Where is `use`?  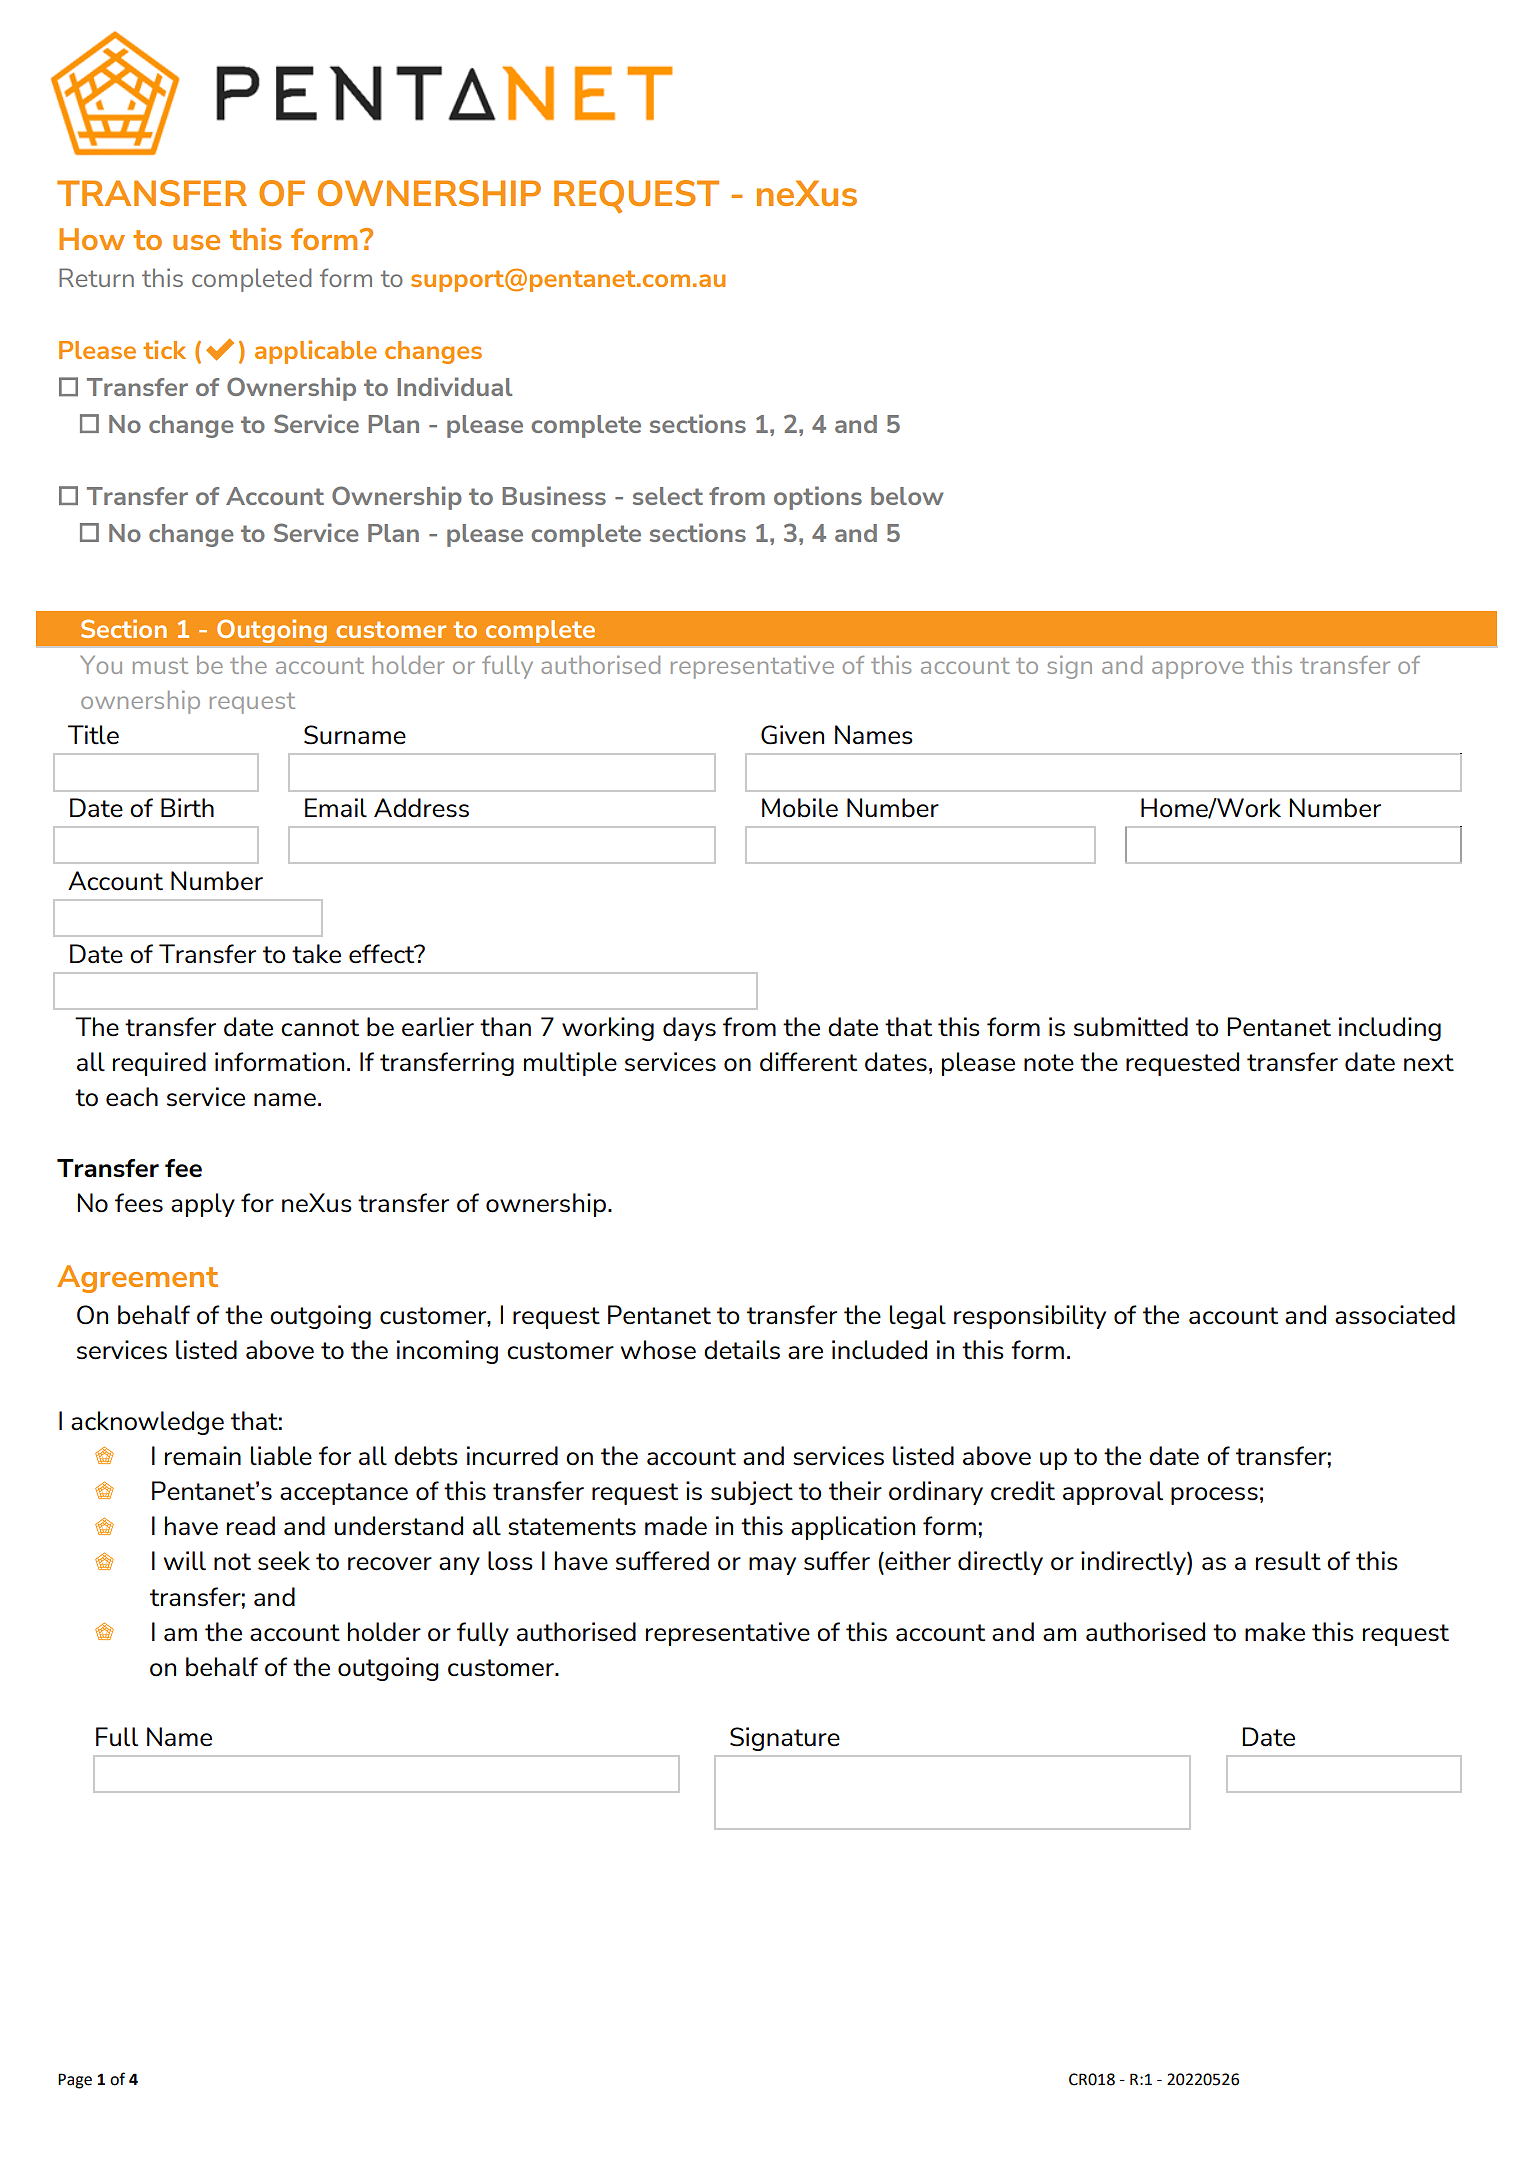
use is located at coordinates (196, 242).
